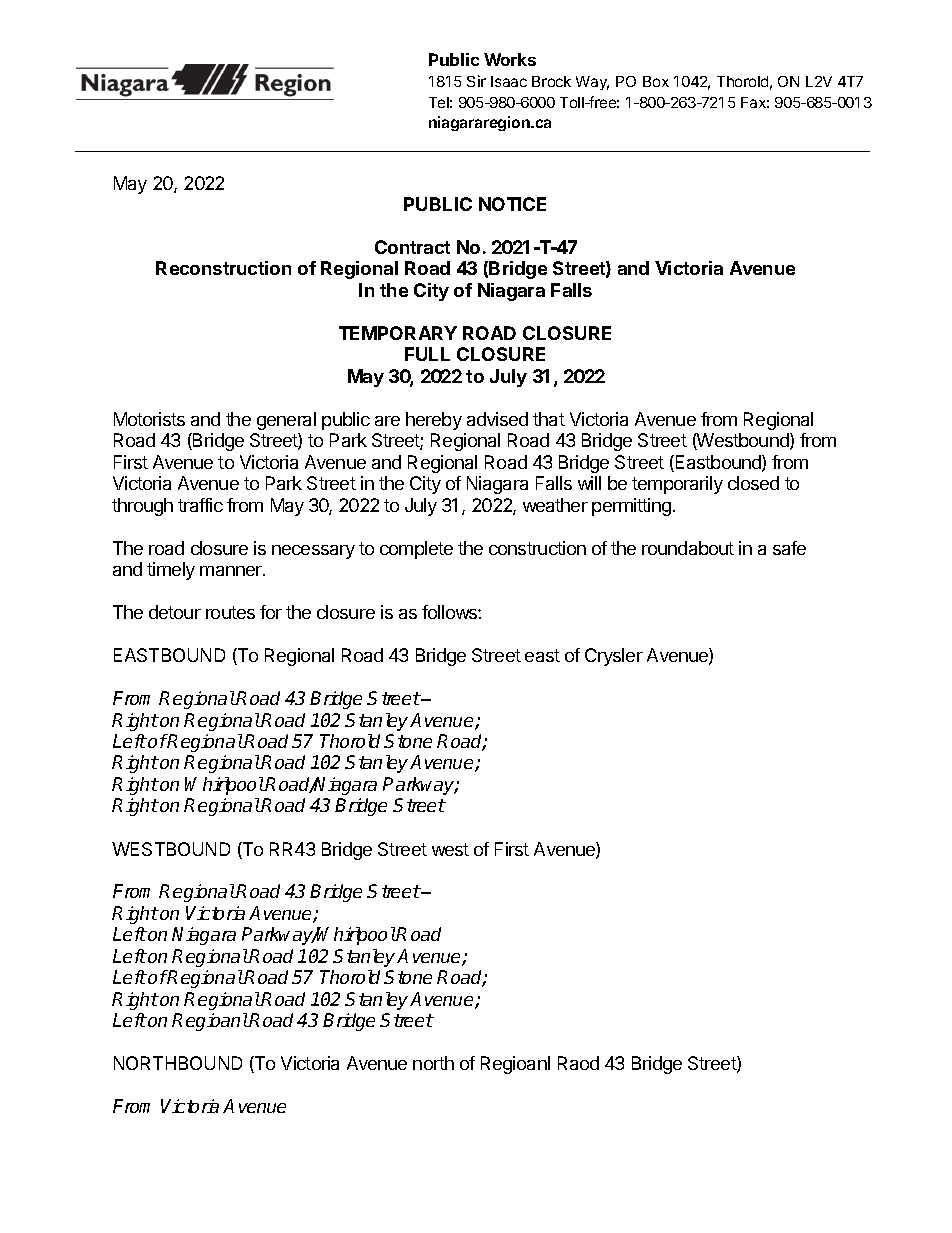  What do you see at coordinates (512, 204) in the screenshot?
I see `NOTICE` at bounding box center [512, 204].
